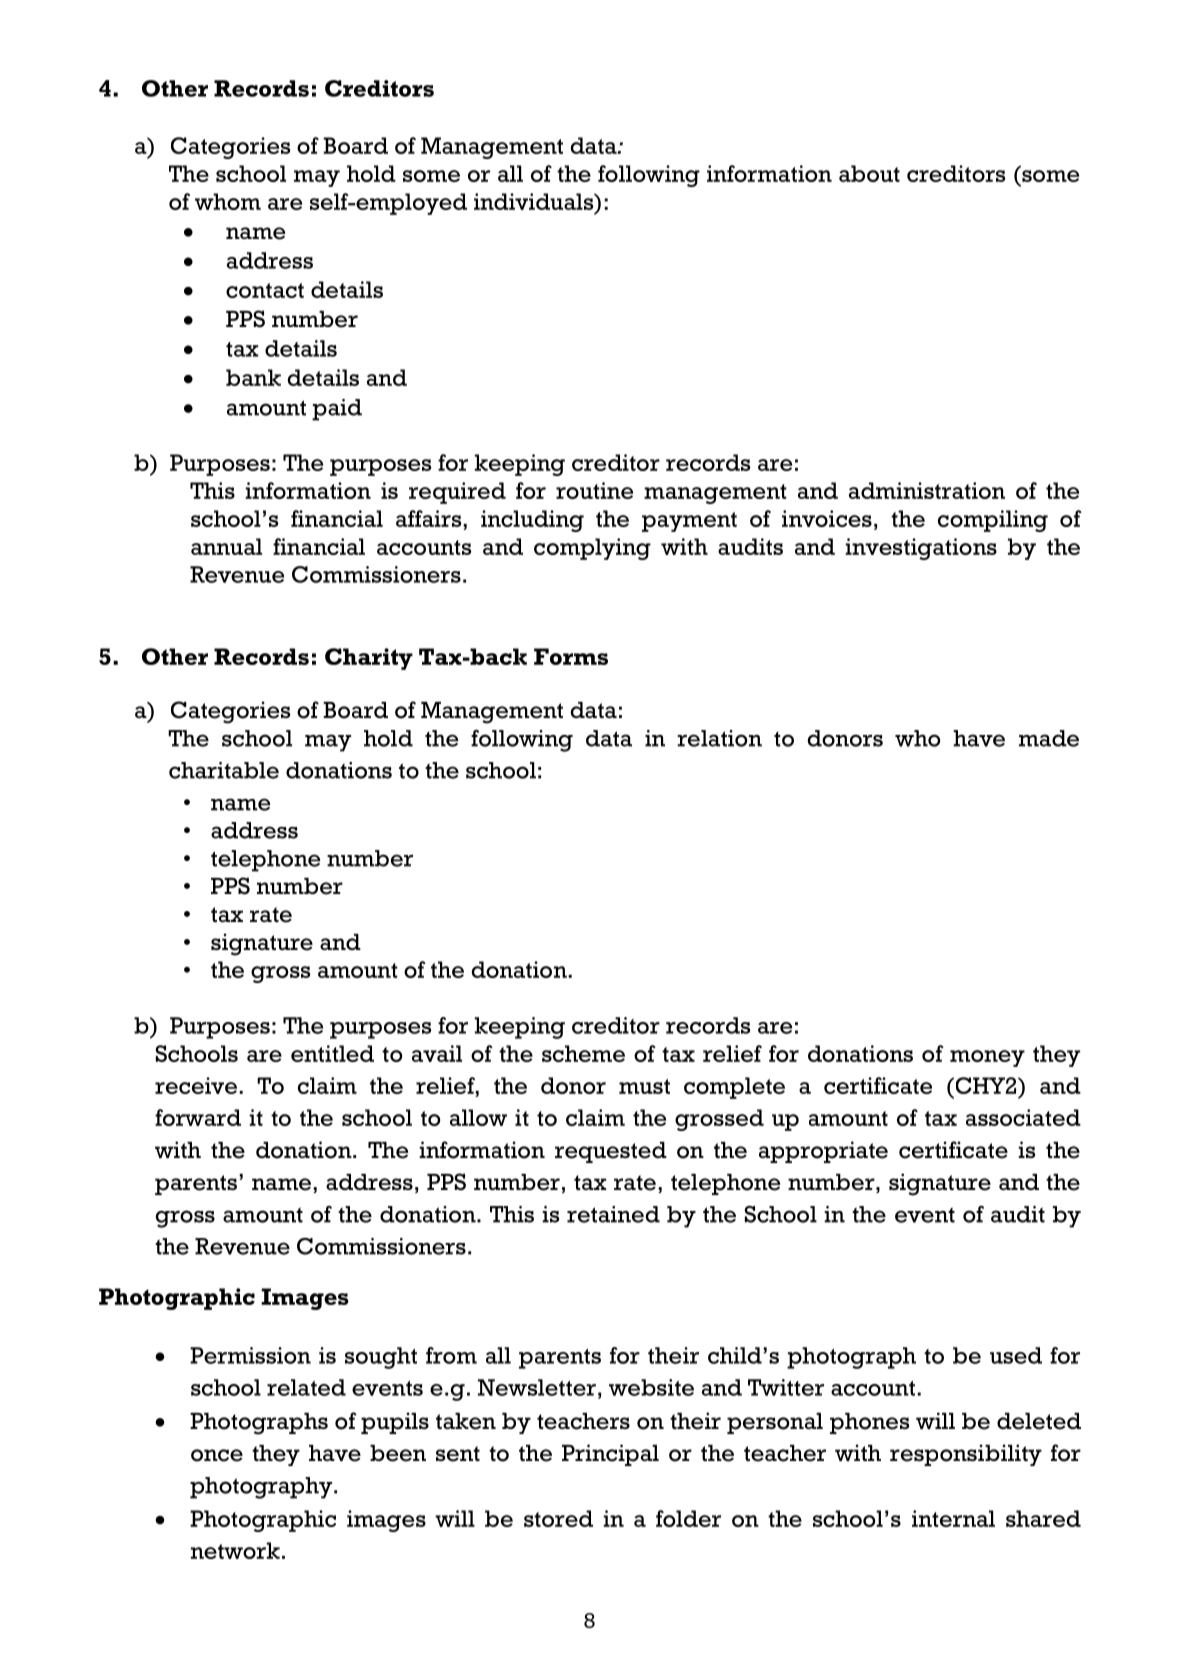 This image has height=1668, width=1179. I want to click on stored, so click(558, 1518).
